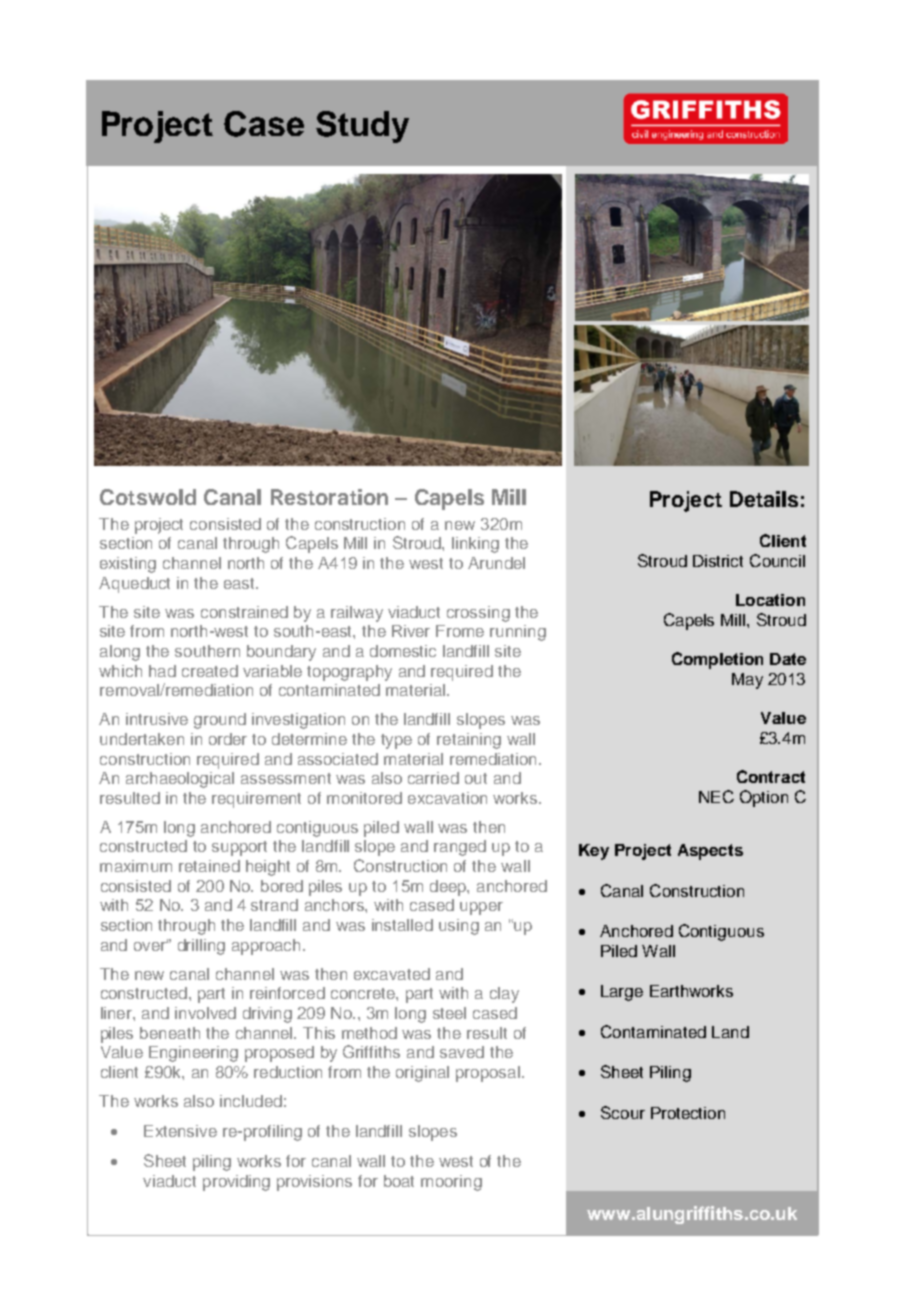 Image resolution: width=924 pixels, height=1308 pixels. Describe the element at coordinates (764, 499) in the screenshot. I see `Details` at that location.
